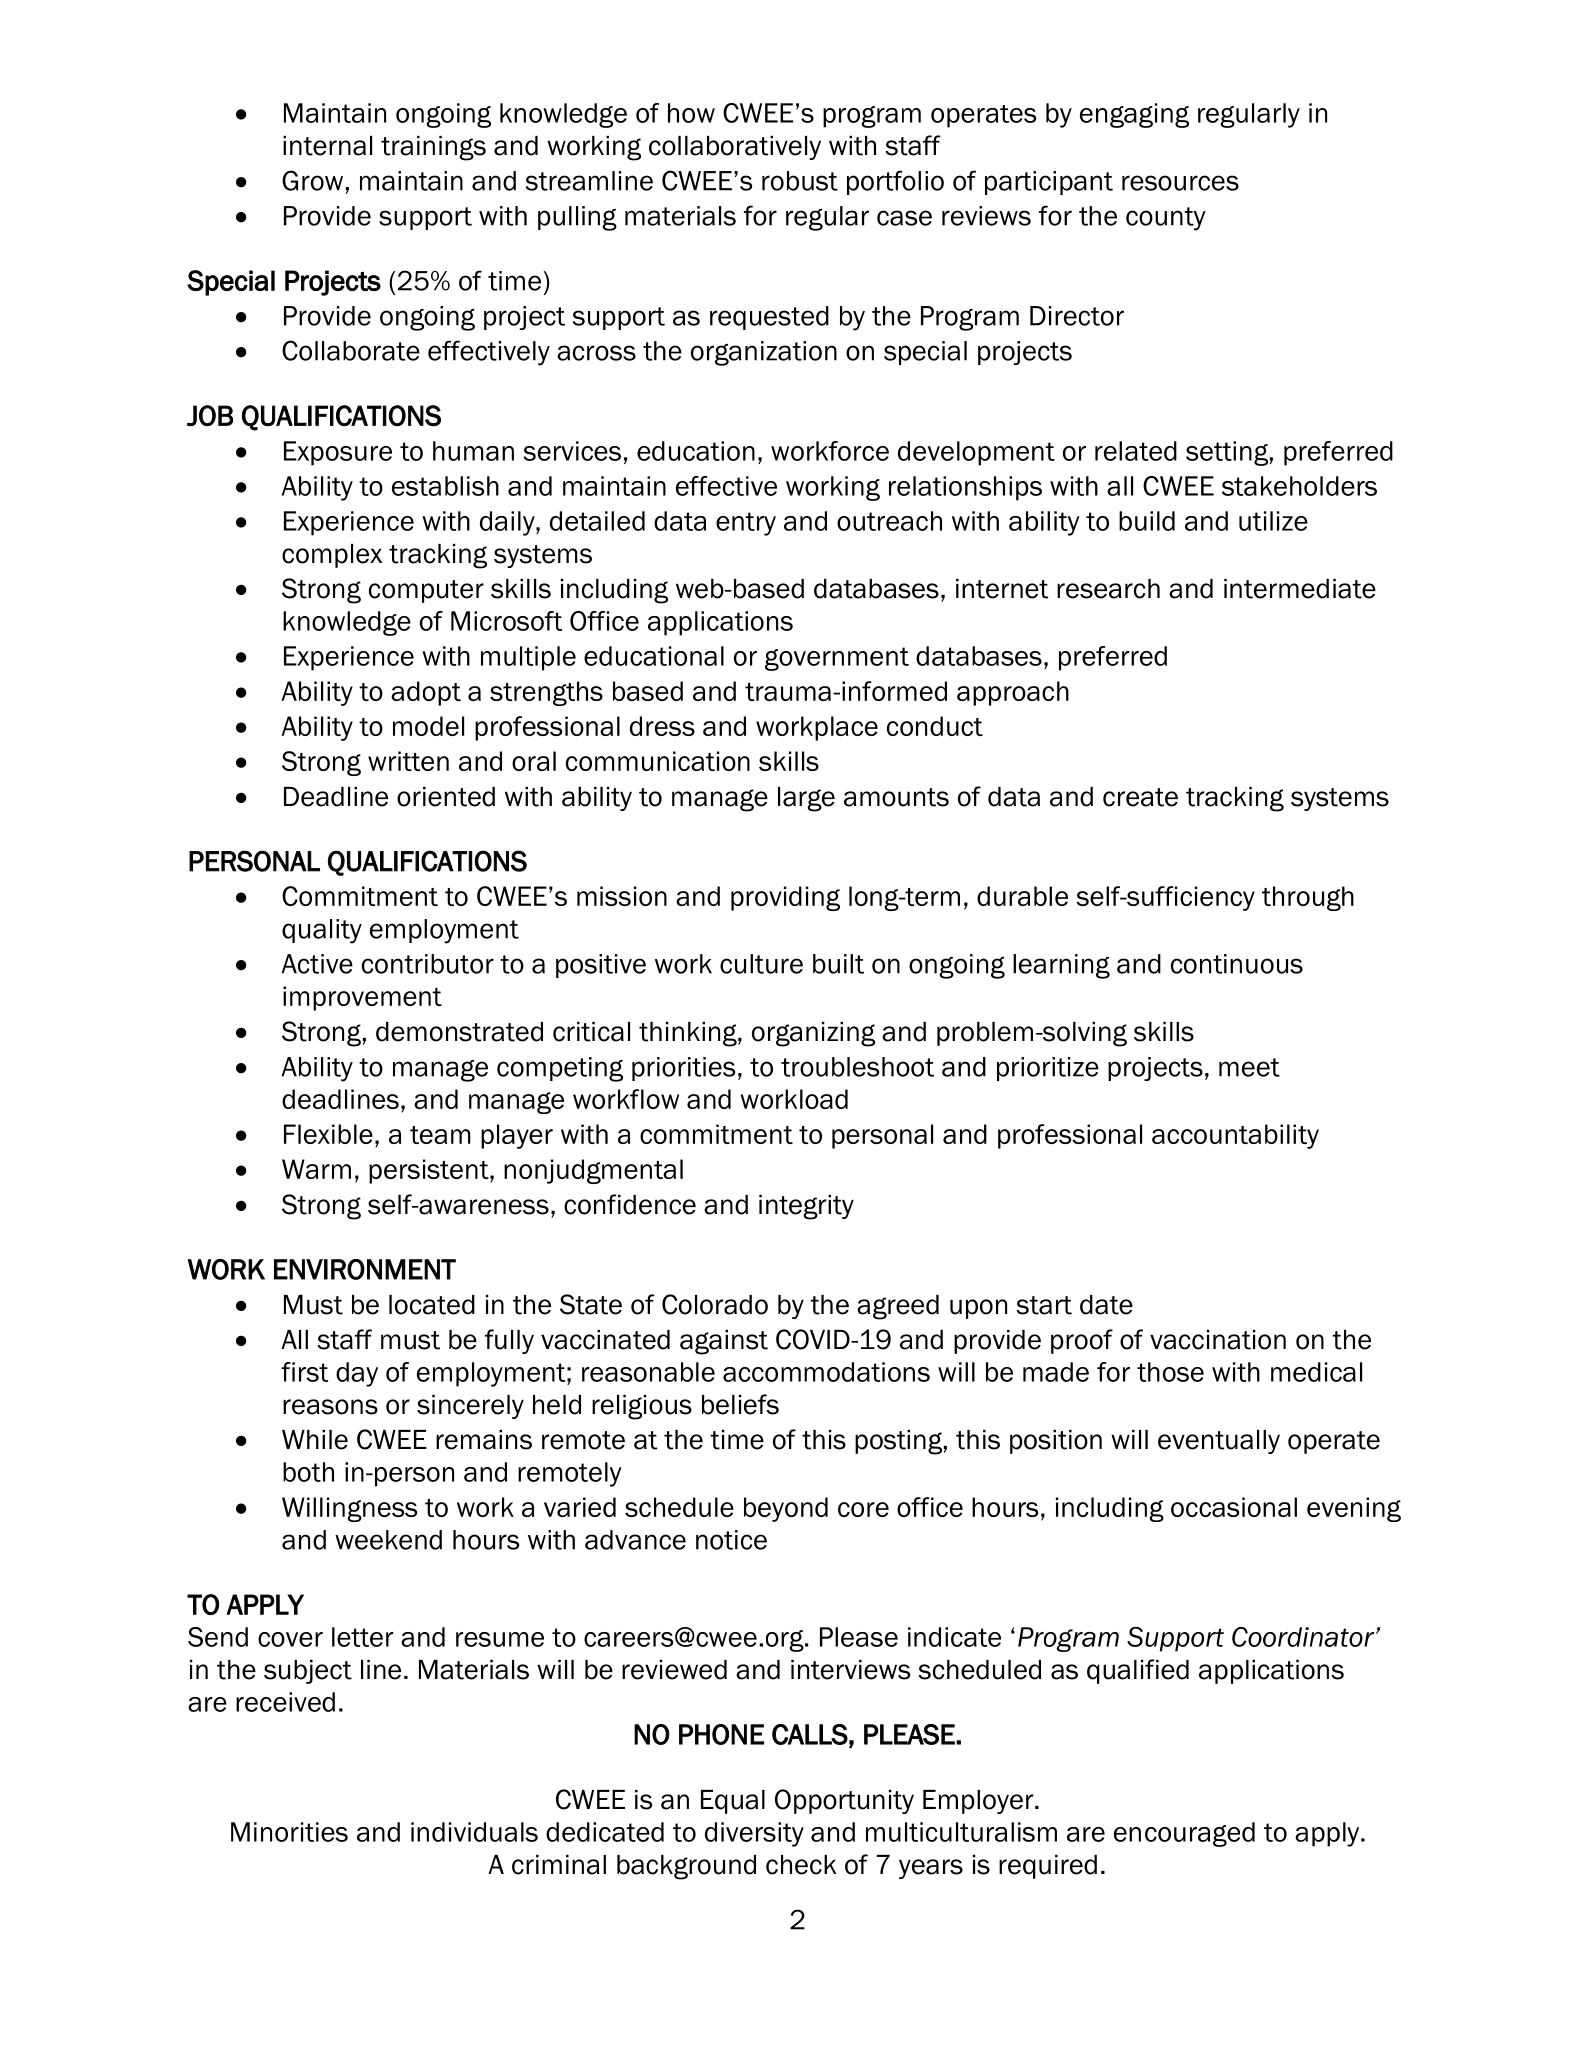  I want to click on create, so click(1140, 797).
